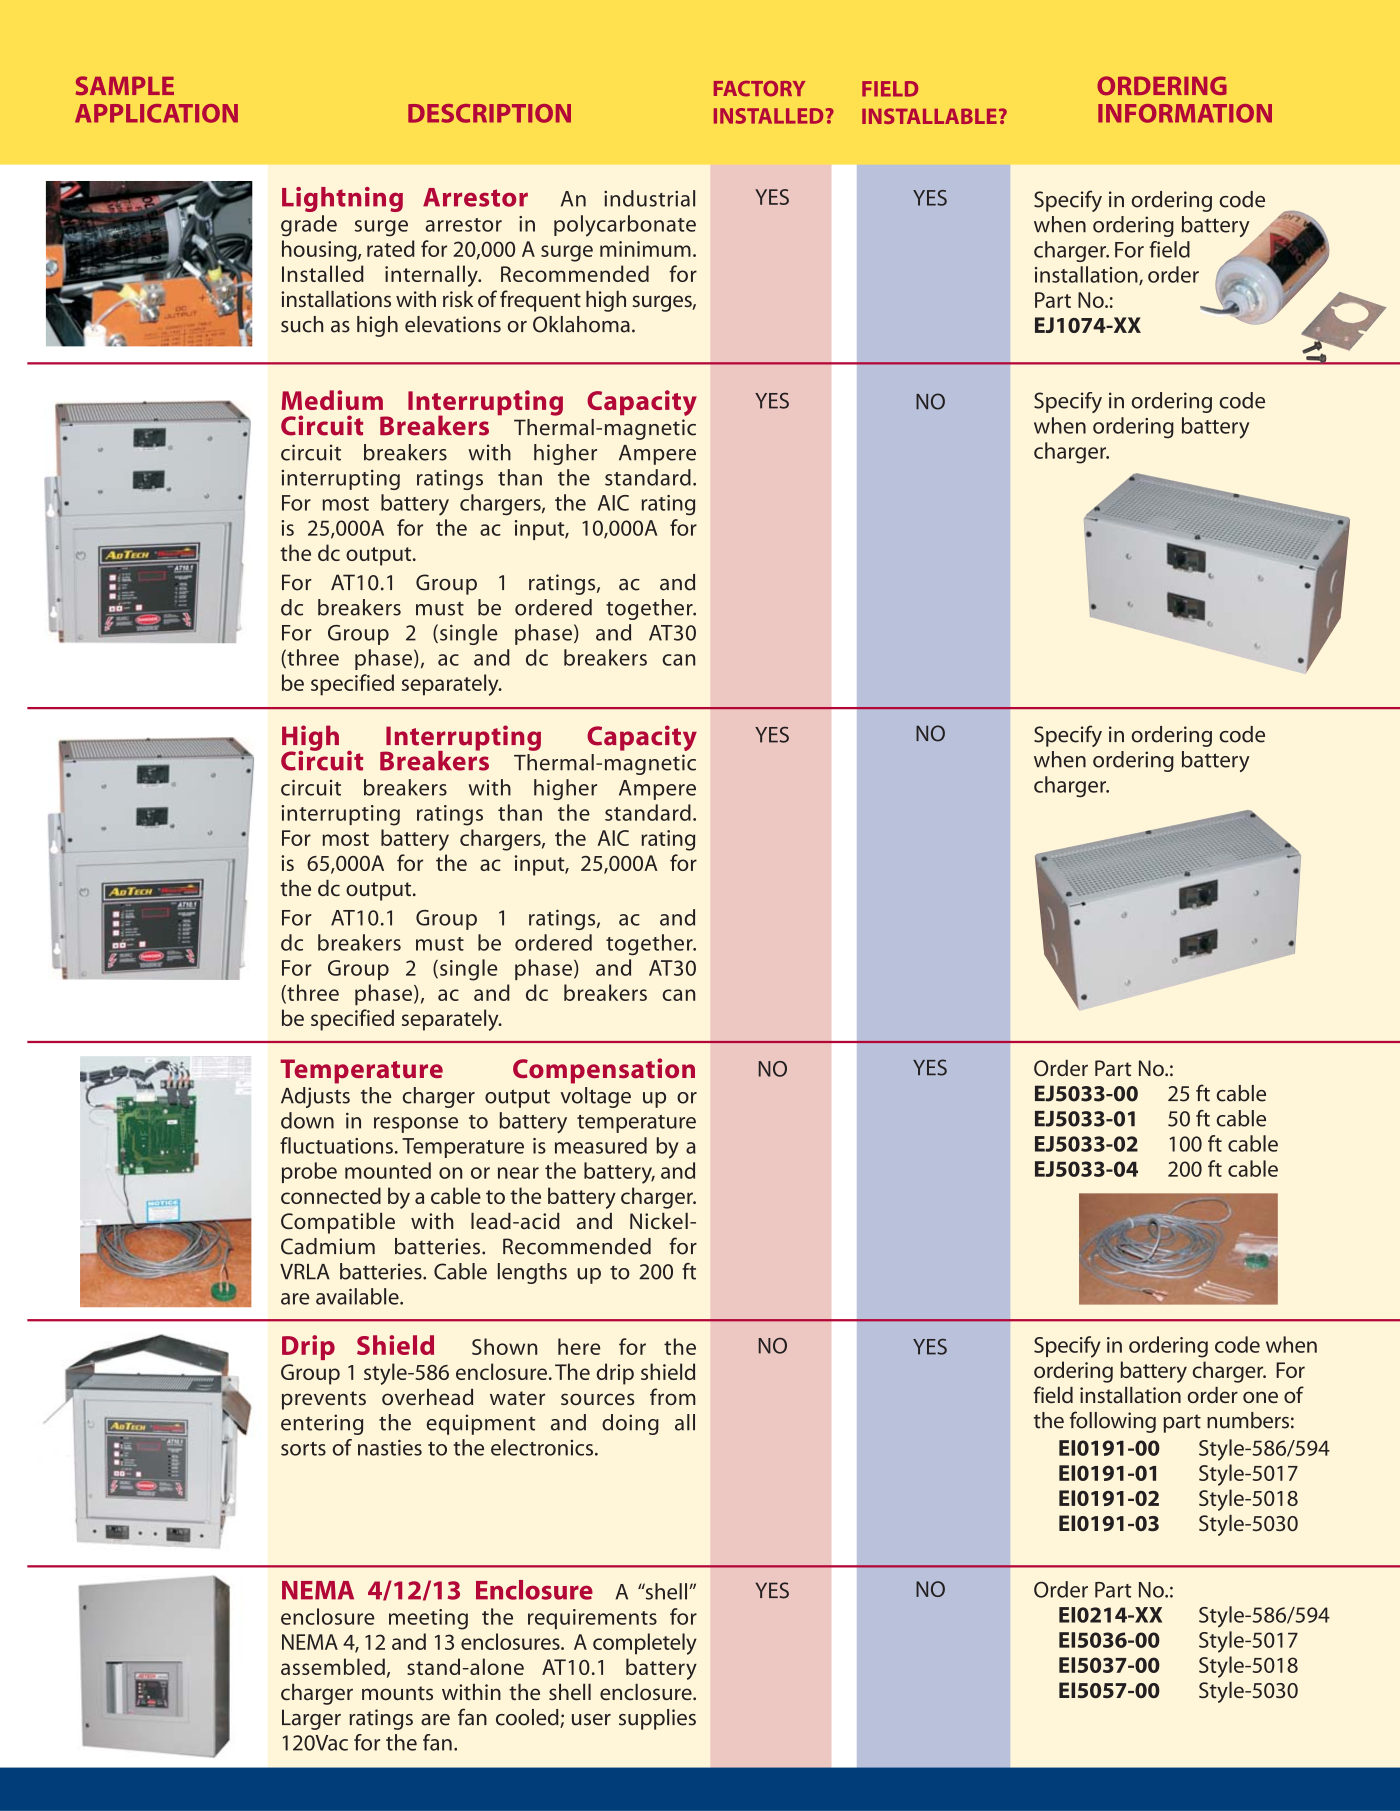  I want to click on Medium, so click(332, 400).
